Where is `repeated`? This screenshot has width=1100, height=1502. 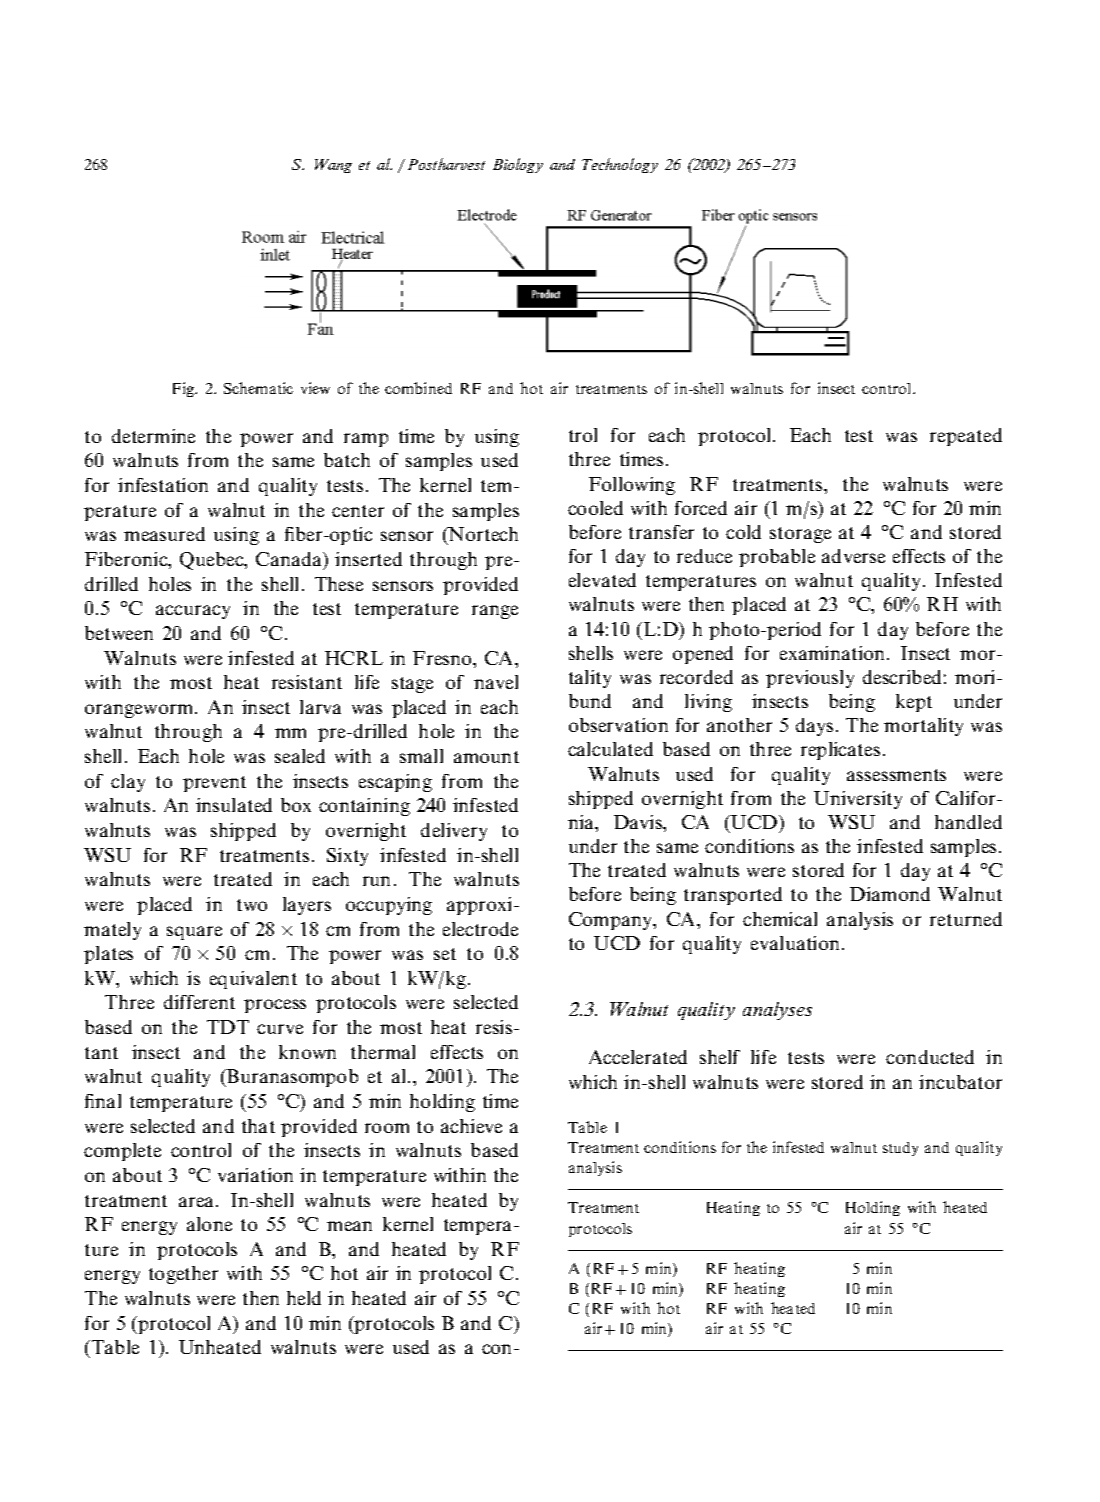 repeated is located at coordinates (966, 437).
